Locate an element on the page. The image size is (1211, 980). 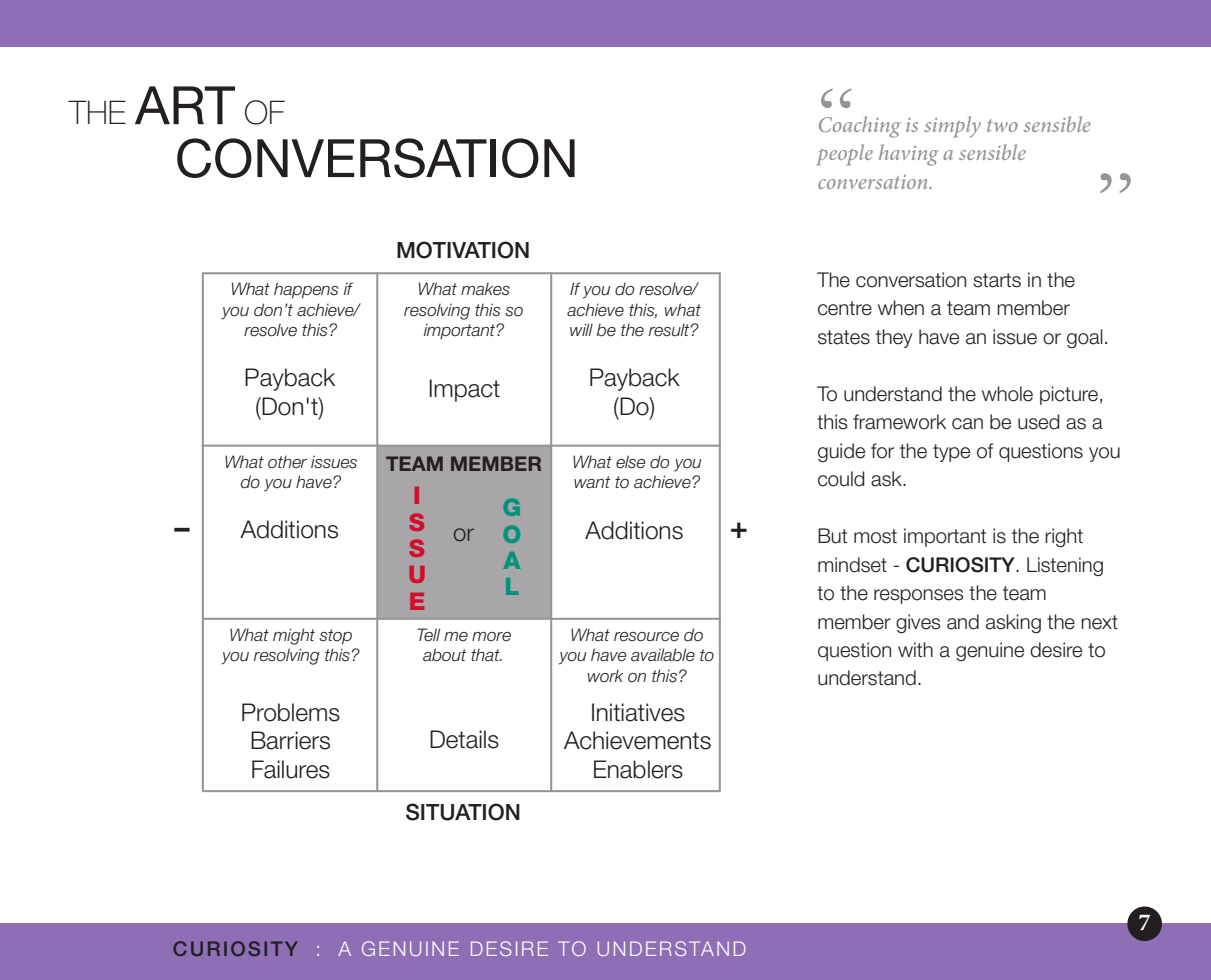
resource is located at coordinates (646, 637).
